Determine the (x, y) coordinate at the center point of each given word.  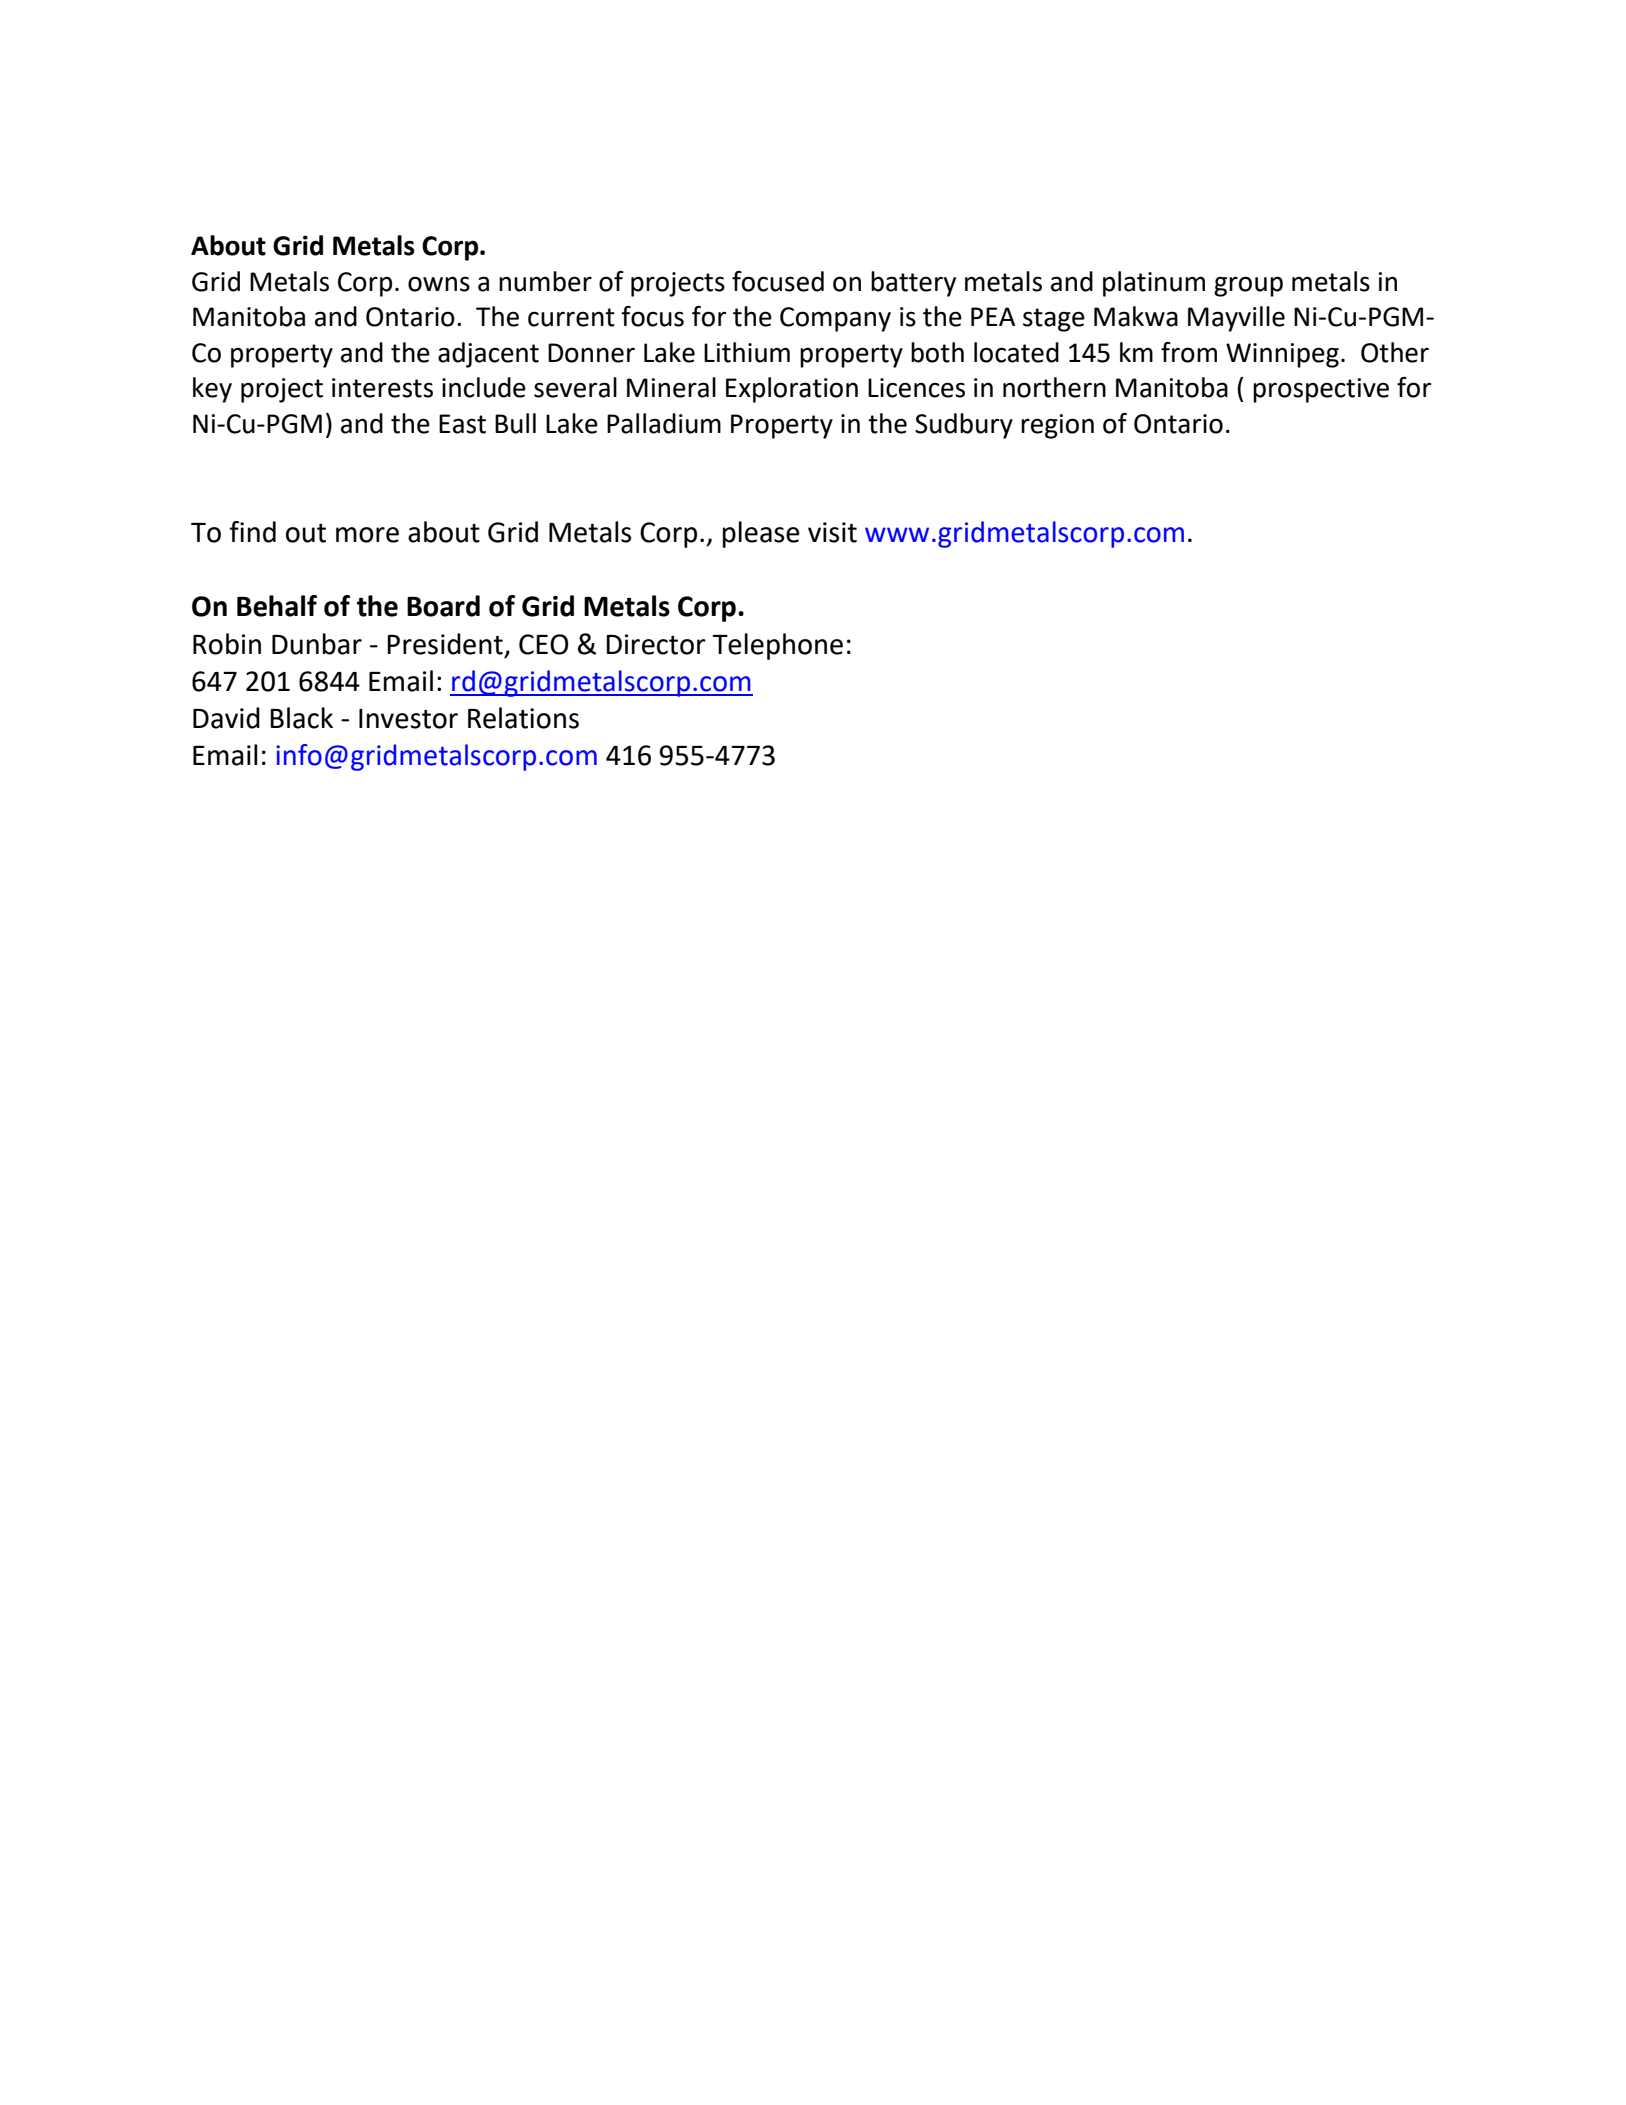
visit (832, 532)
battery (913, 284)
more (367, 535)
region (1057, 426)
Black (301, 718)
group (1248, 286)
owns (439, 284)
